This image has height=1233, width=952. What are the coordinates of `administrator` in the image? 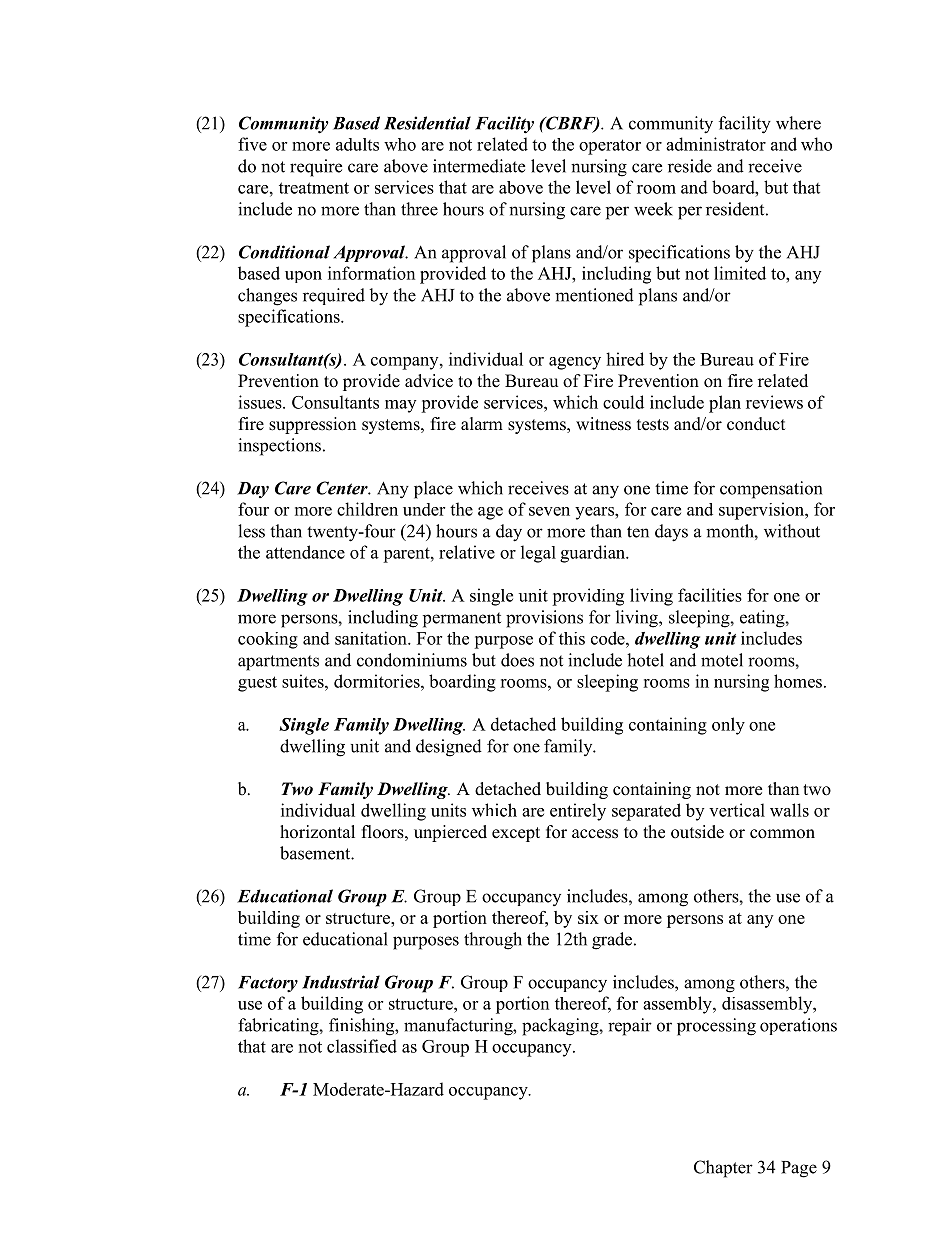 It's located at (716, 144).
